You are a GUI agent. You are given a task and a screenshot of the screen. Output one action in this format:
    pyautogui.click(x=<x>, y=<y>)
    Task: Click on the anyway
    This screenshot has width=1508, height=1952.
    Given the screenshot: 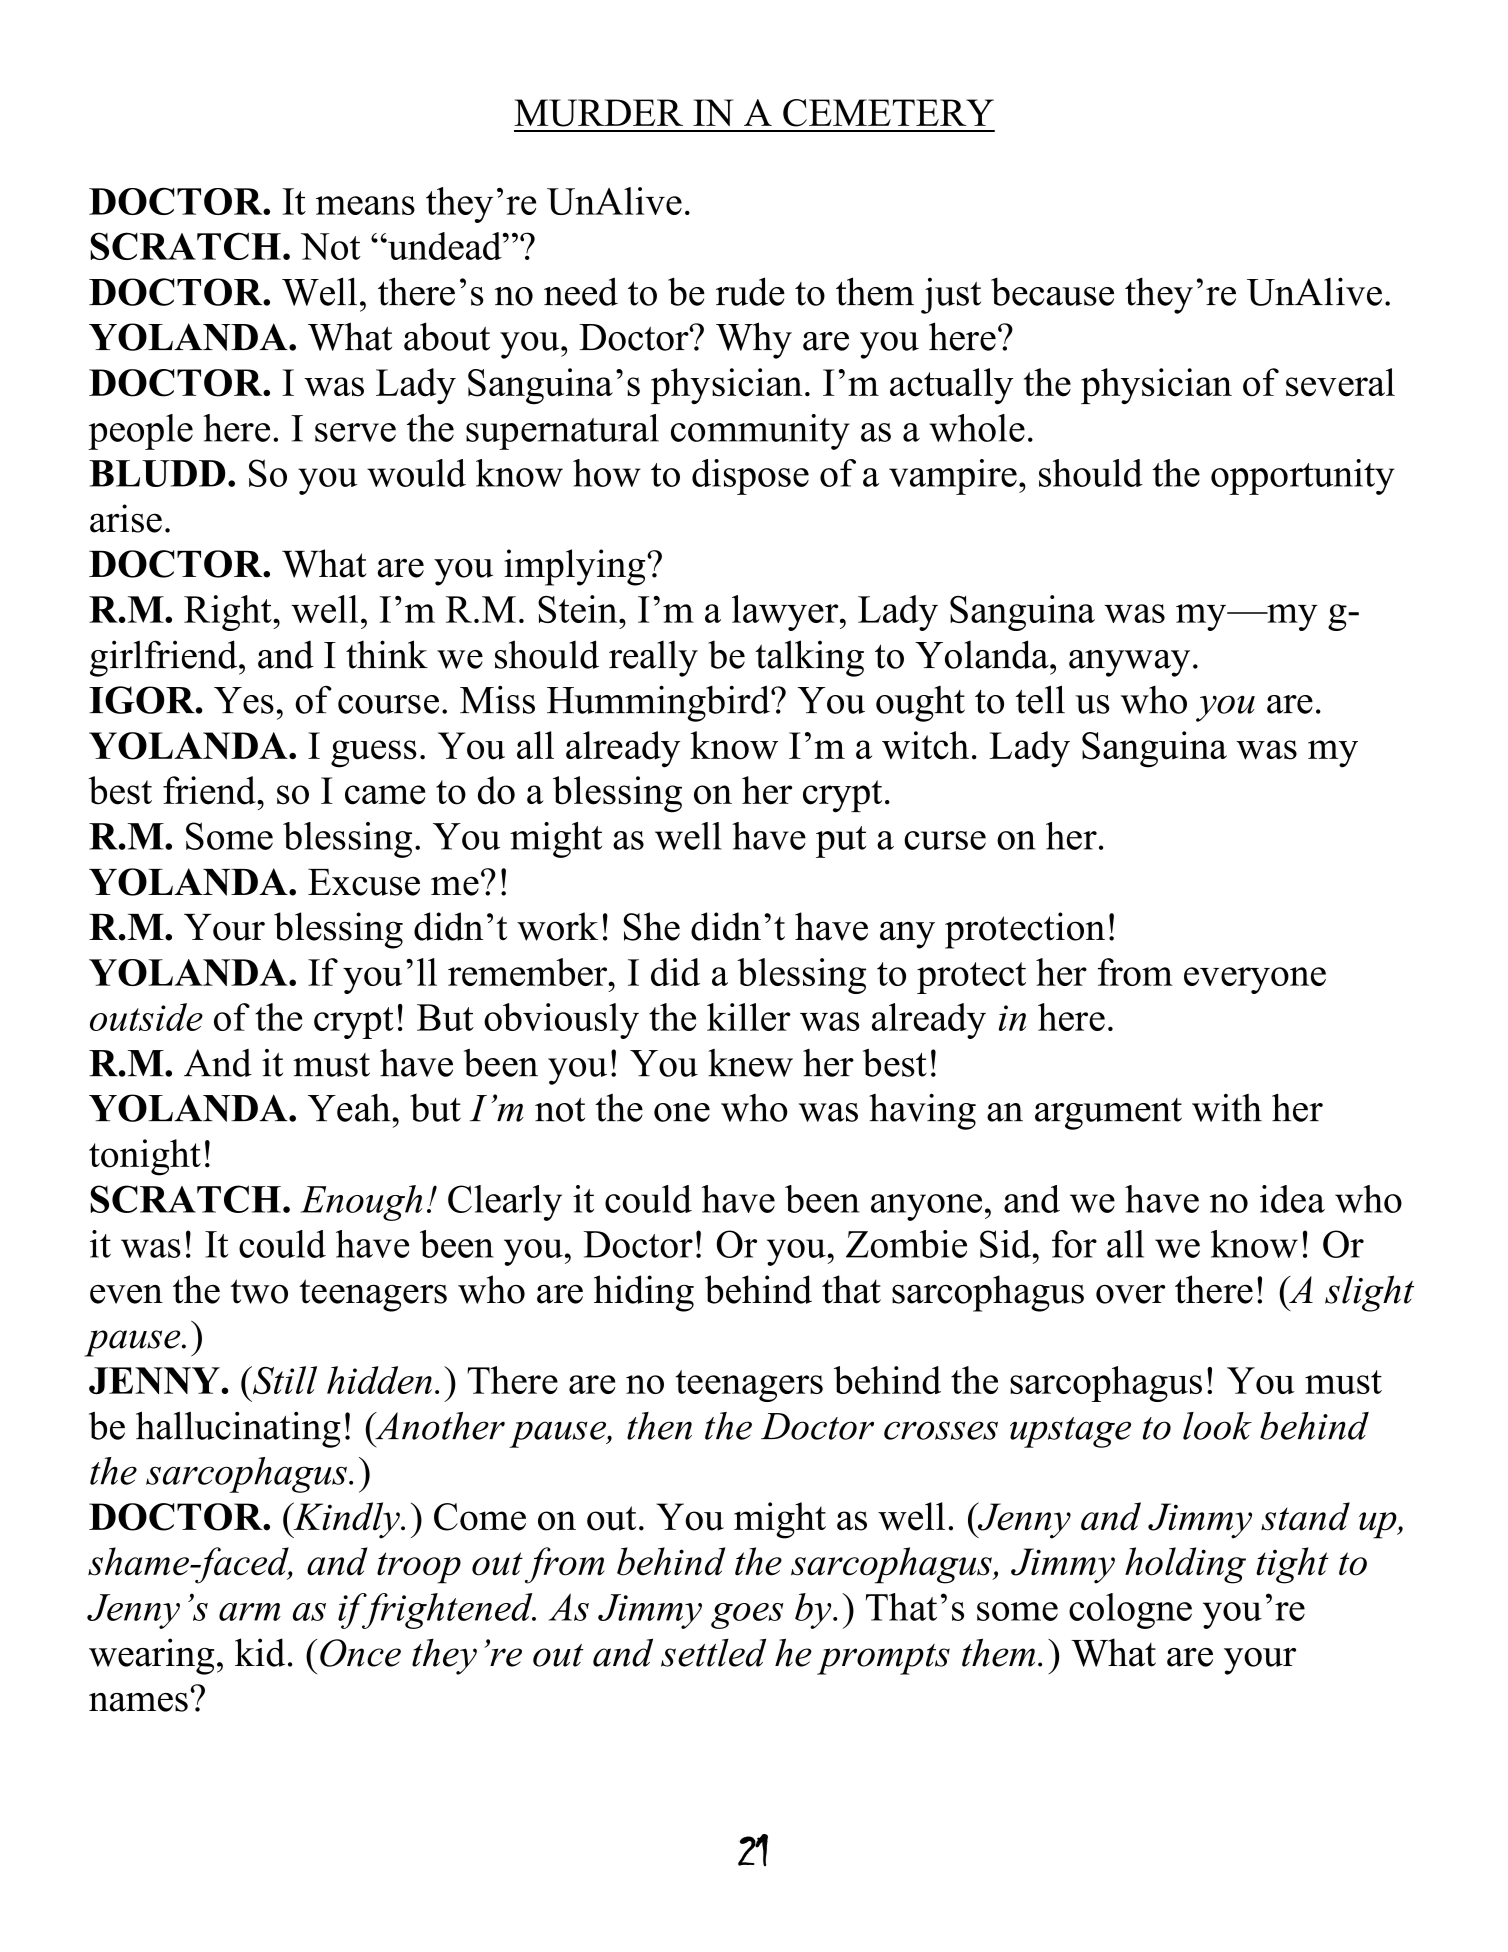 What is the action you would take?
    pyautogui.click(x=1129, y=663)
